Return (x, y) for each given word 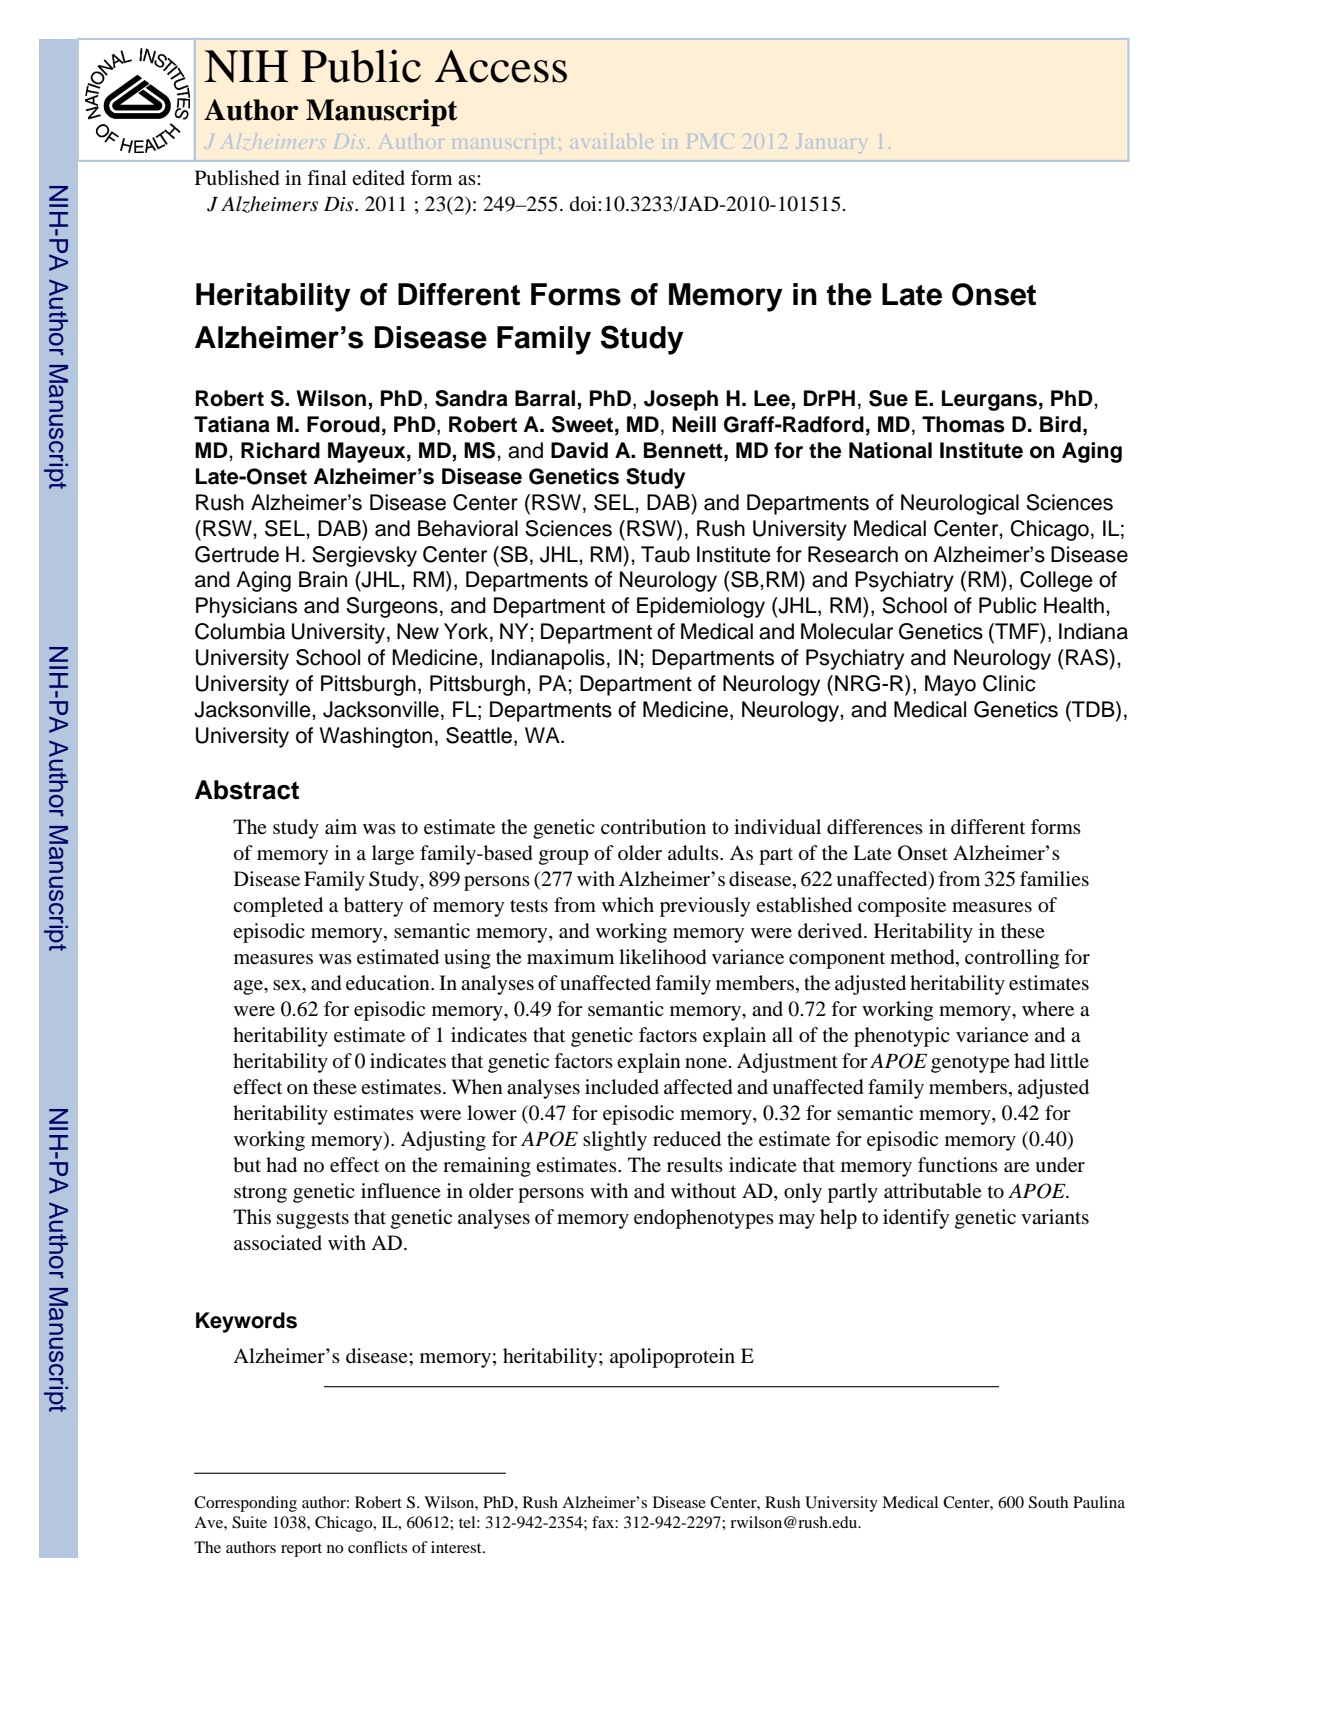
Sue (888, 398)
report (301, 1550)
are (1017, 1167)
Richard (280, 450)
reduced (687, 1139)
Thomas (963, 424)
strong (260, 1194)
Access (501, 66)
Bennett (684, 450)
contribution (653, 827)
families (1054, 879)
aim (341, 826)
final (327, 177)
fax (604, 1522)
